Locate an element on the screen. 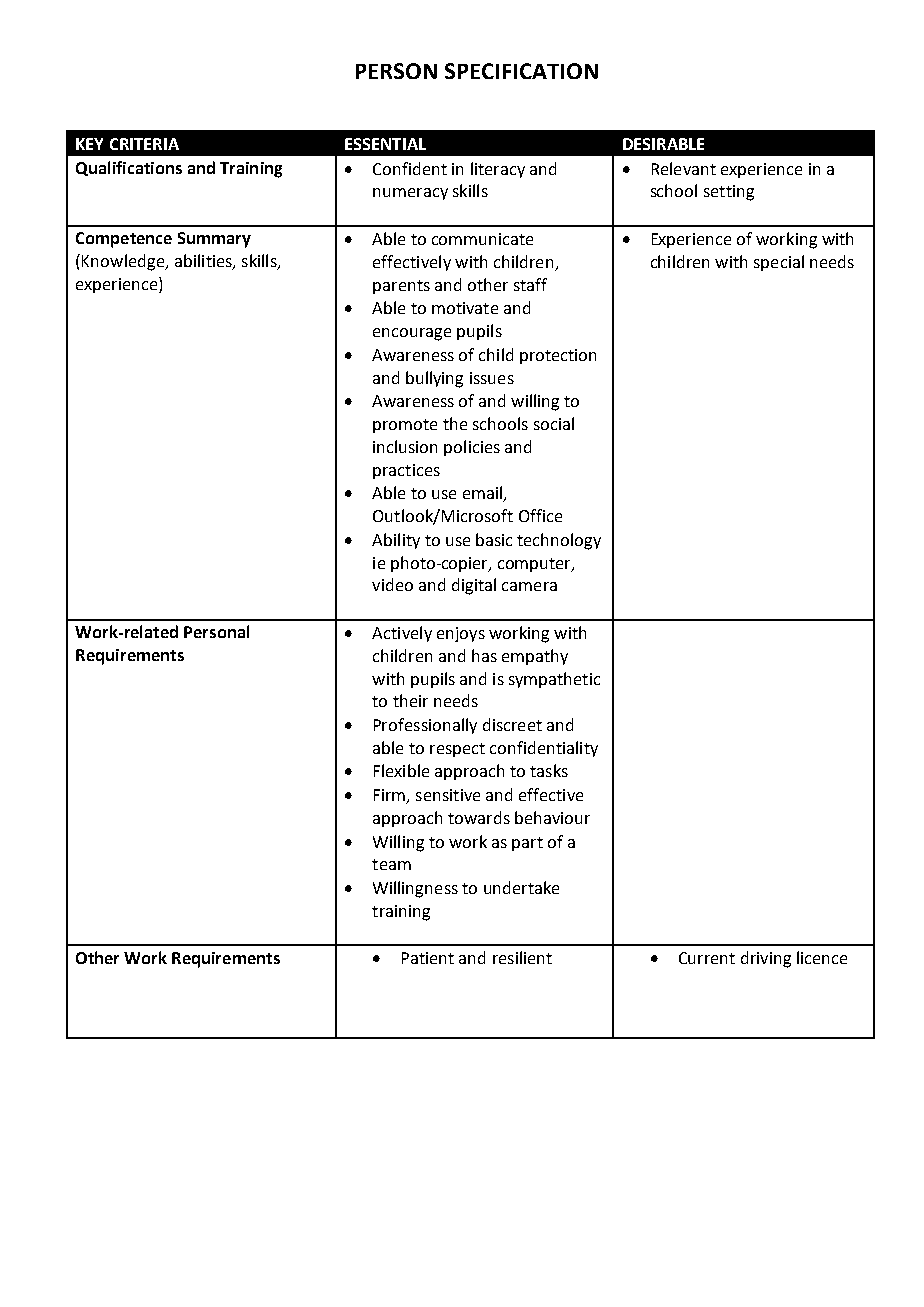  SPECIFICATION is located at coordinates (521, 71).
